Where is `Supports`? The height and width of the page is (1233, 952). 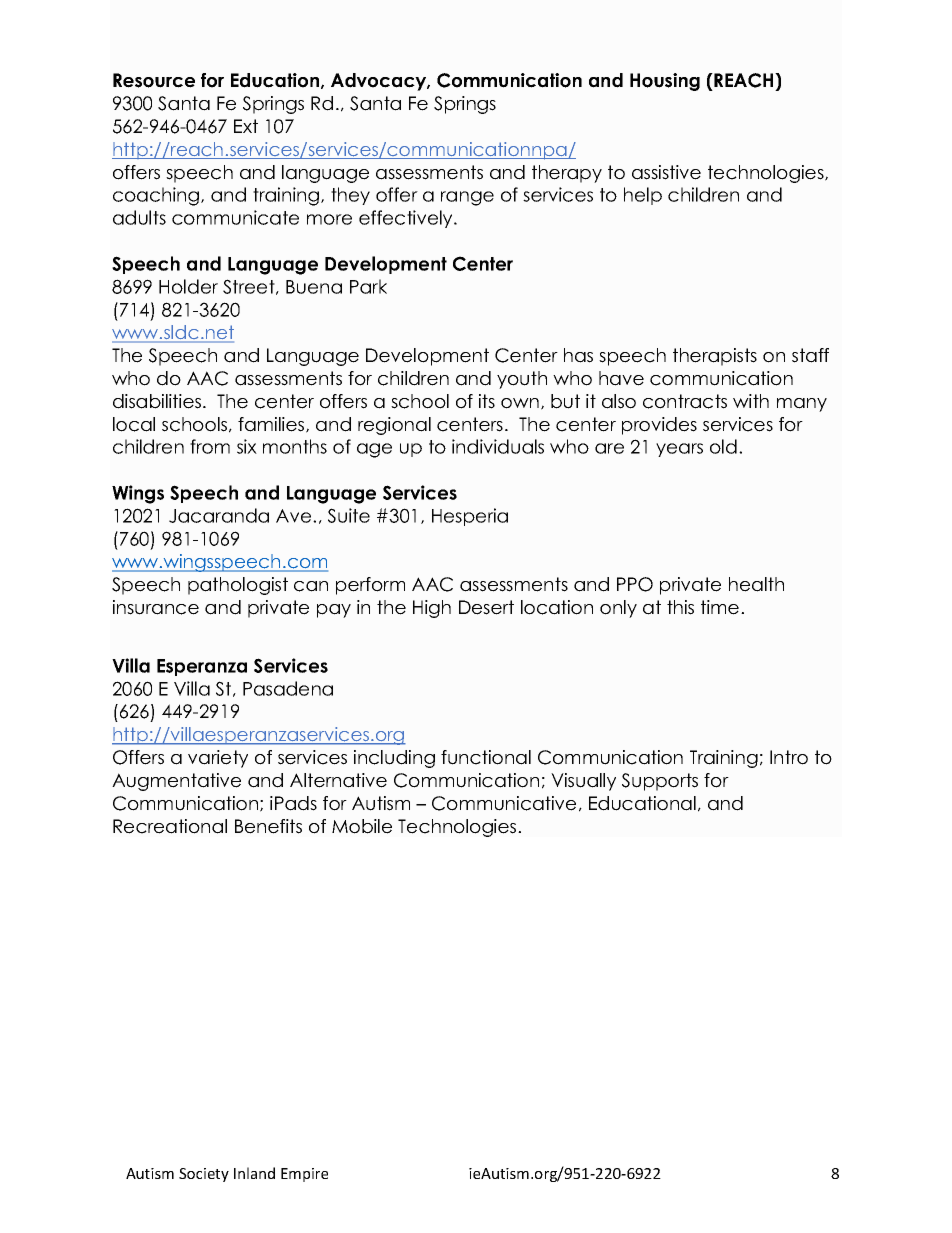 Supports is located at coordinates (660, 782).
